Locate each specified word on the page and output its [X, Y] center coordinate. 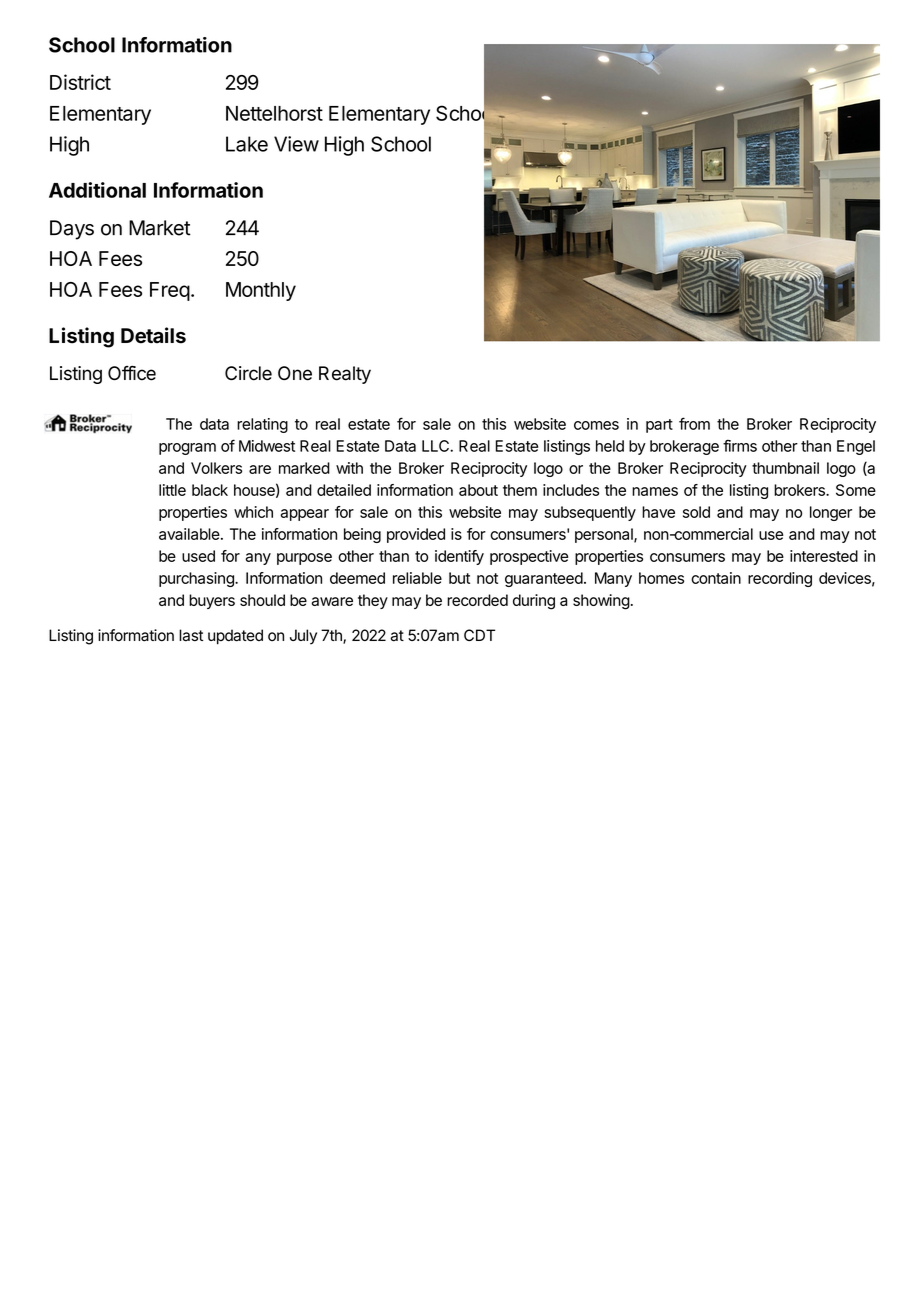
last [191, 635]
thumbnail [785, 468]
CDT [479, 635]
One [295, 373]
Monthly [261, 291]
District [80, 82]
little [172, 490]
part [659, 426]
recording [780, 579]
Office [132, 373]
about [478, 490]
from [694, 423]
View [296, 144]
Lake [247, 144]
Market [160, 228]
